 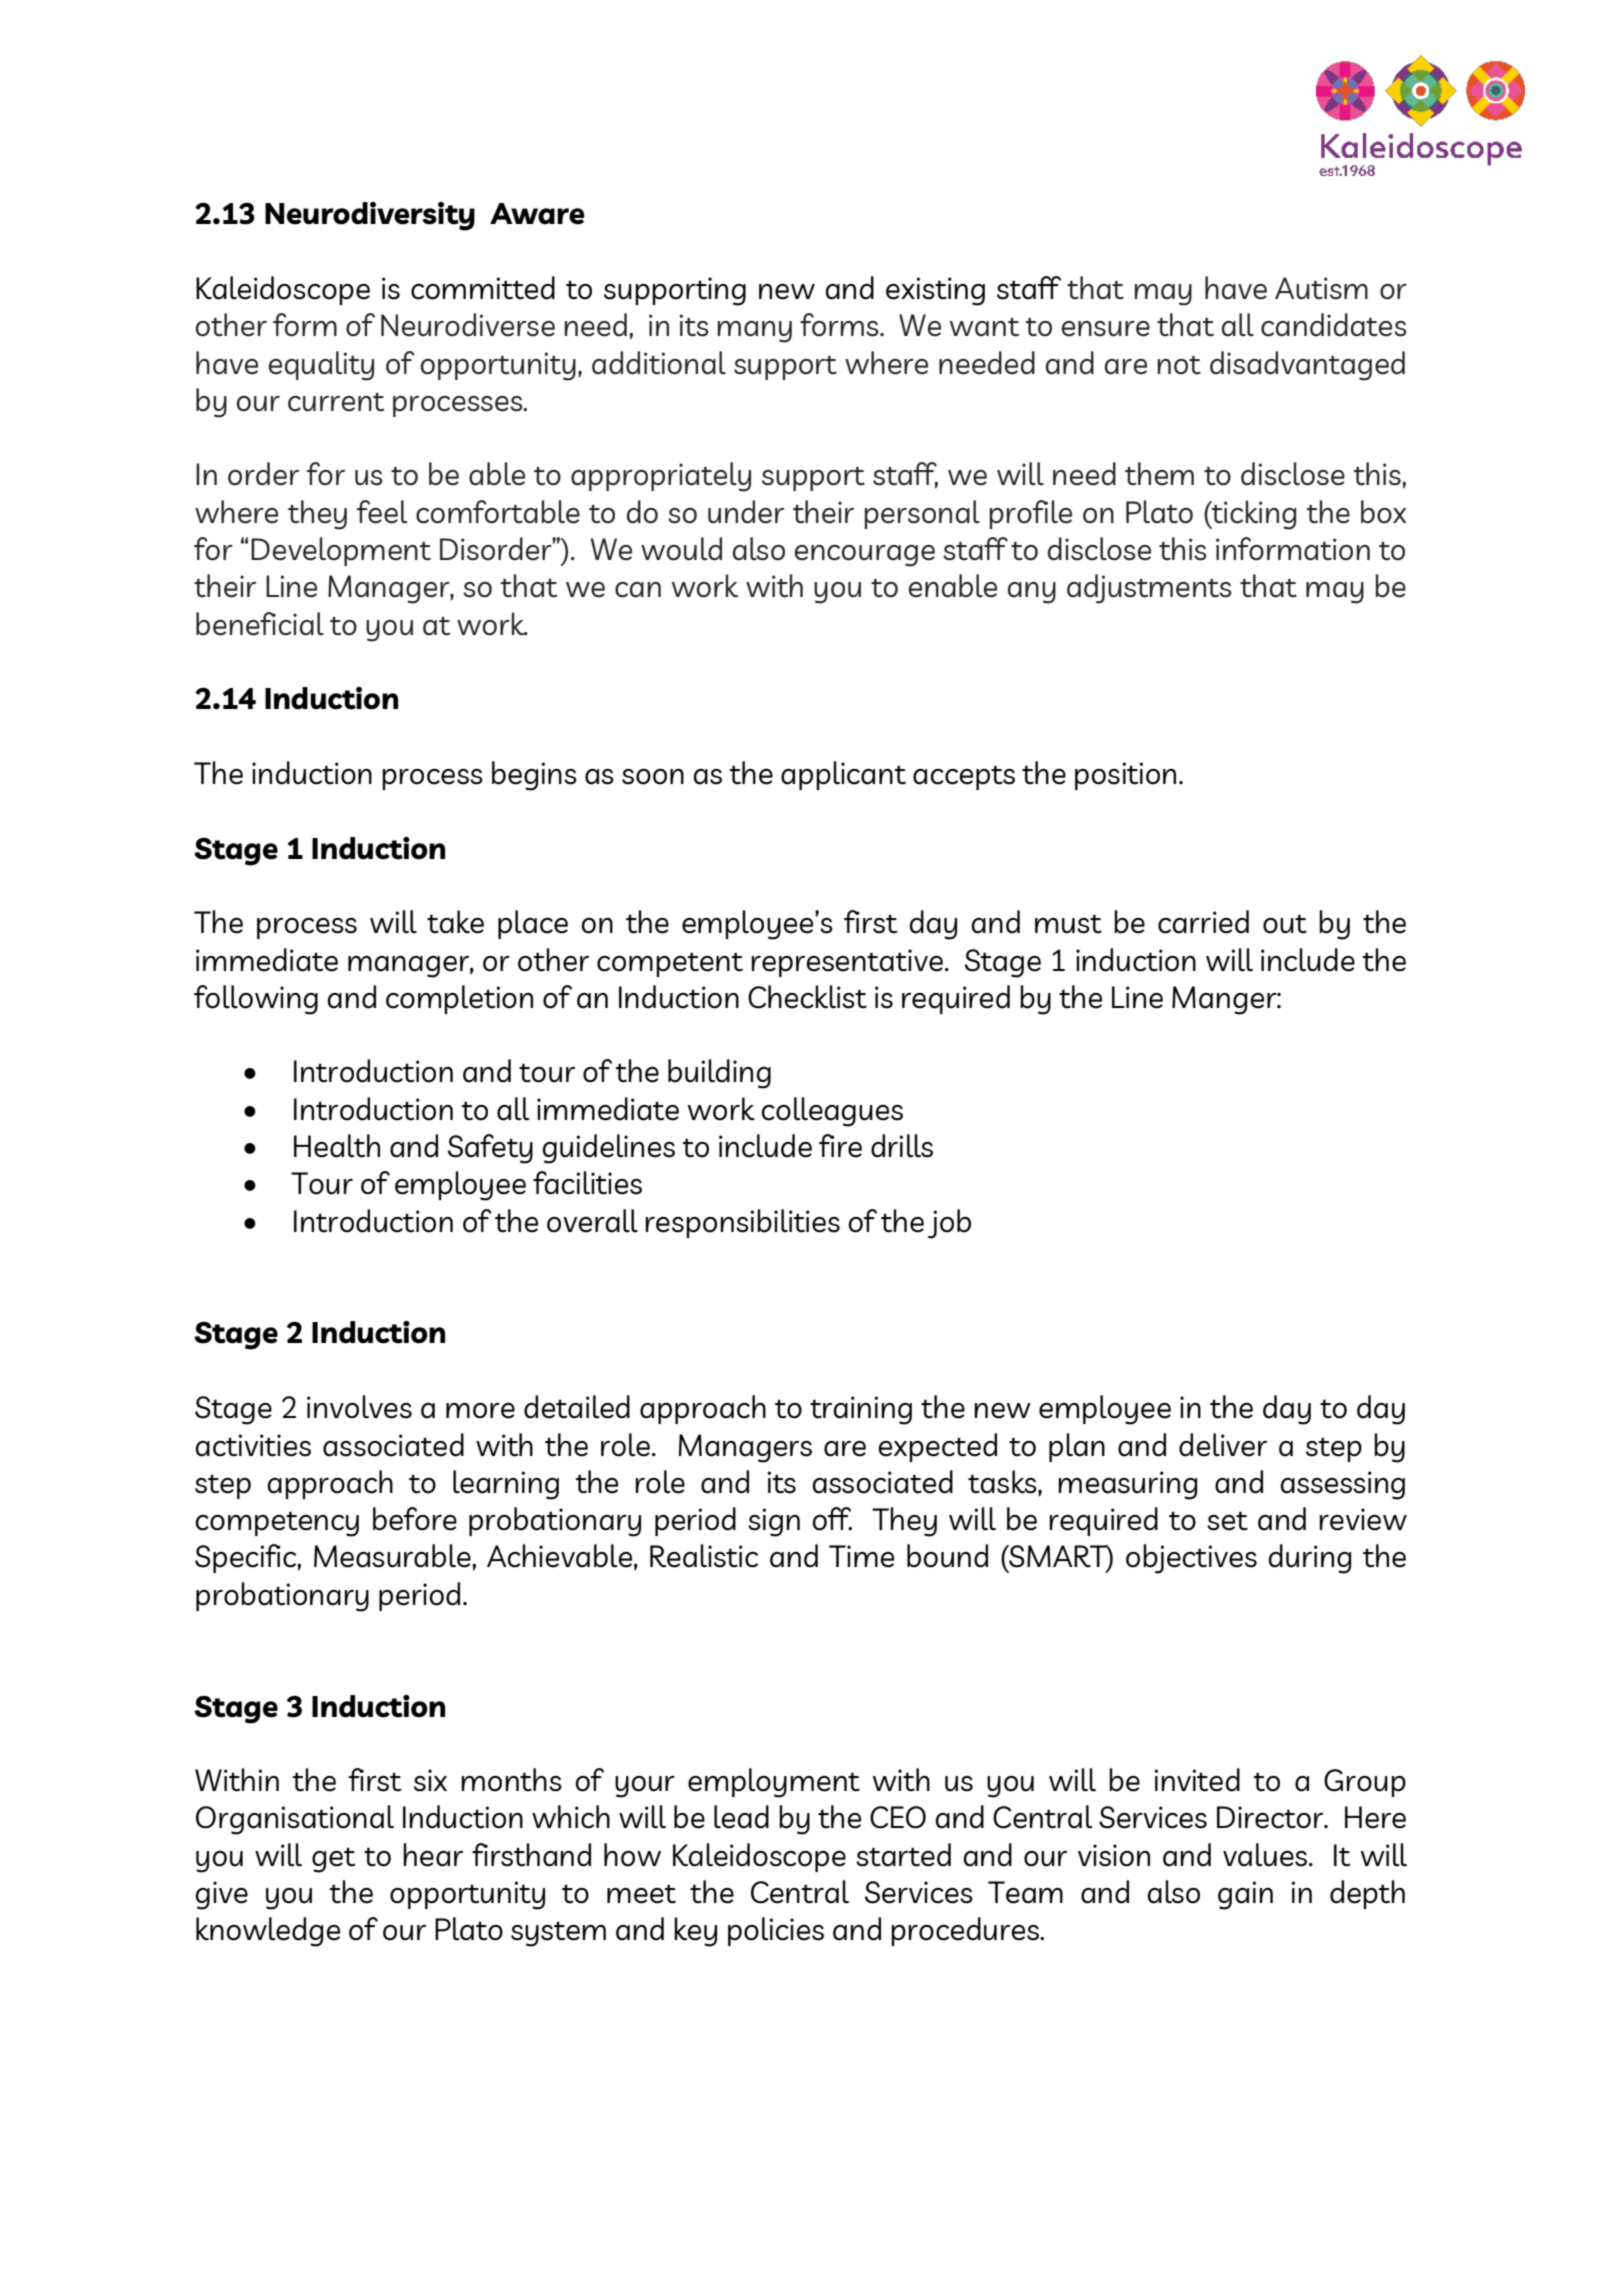 What do you see at coordinates (260, 624) in the screenshot?
I see `beneficial` at bounding box center [260, 624].
